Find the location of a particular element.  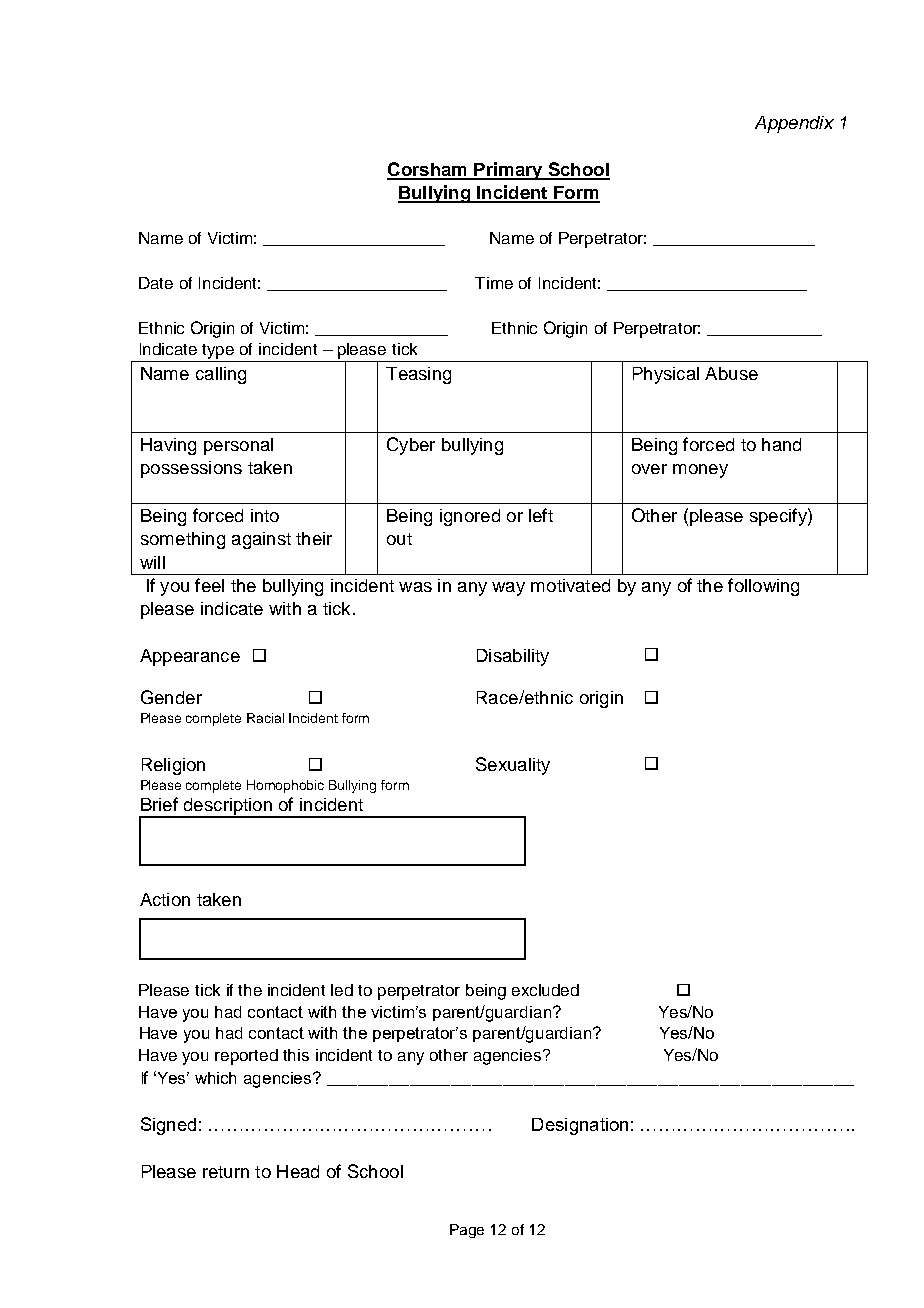

calling is located at coordinates (221, 375).
